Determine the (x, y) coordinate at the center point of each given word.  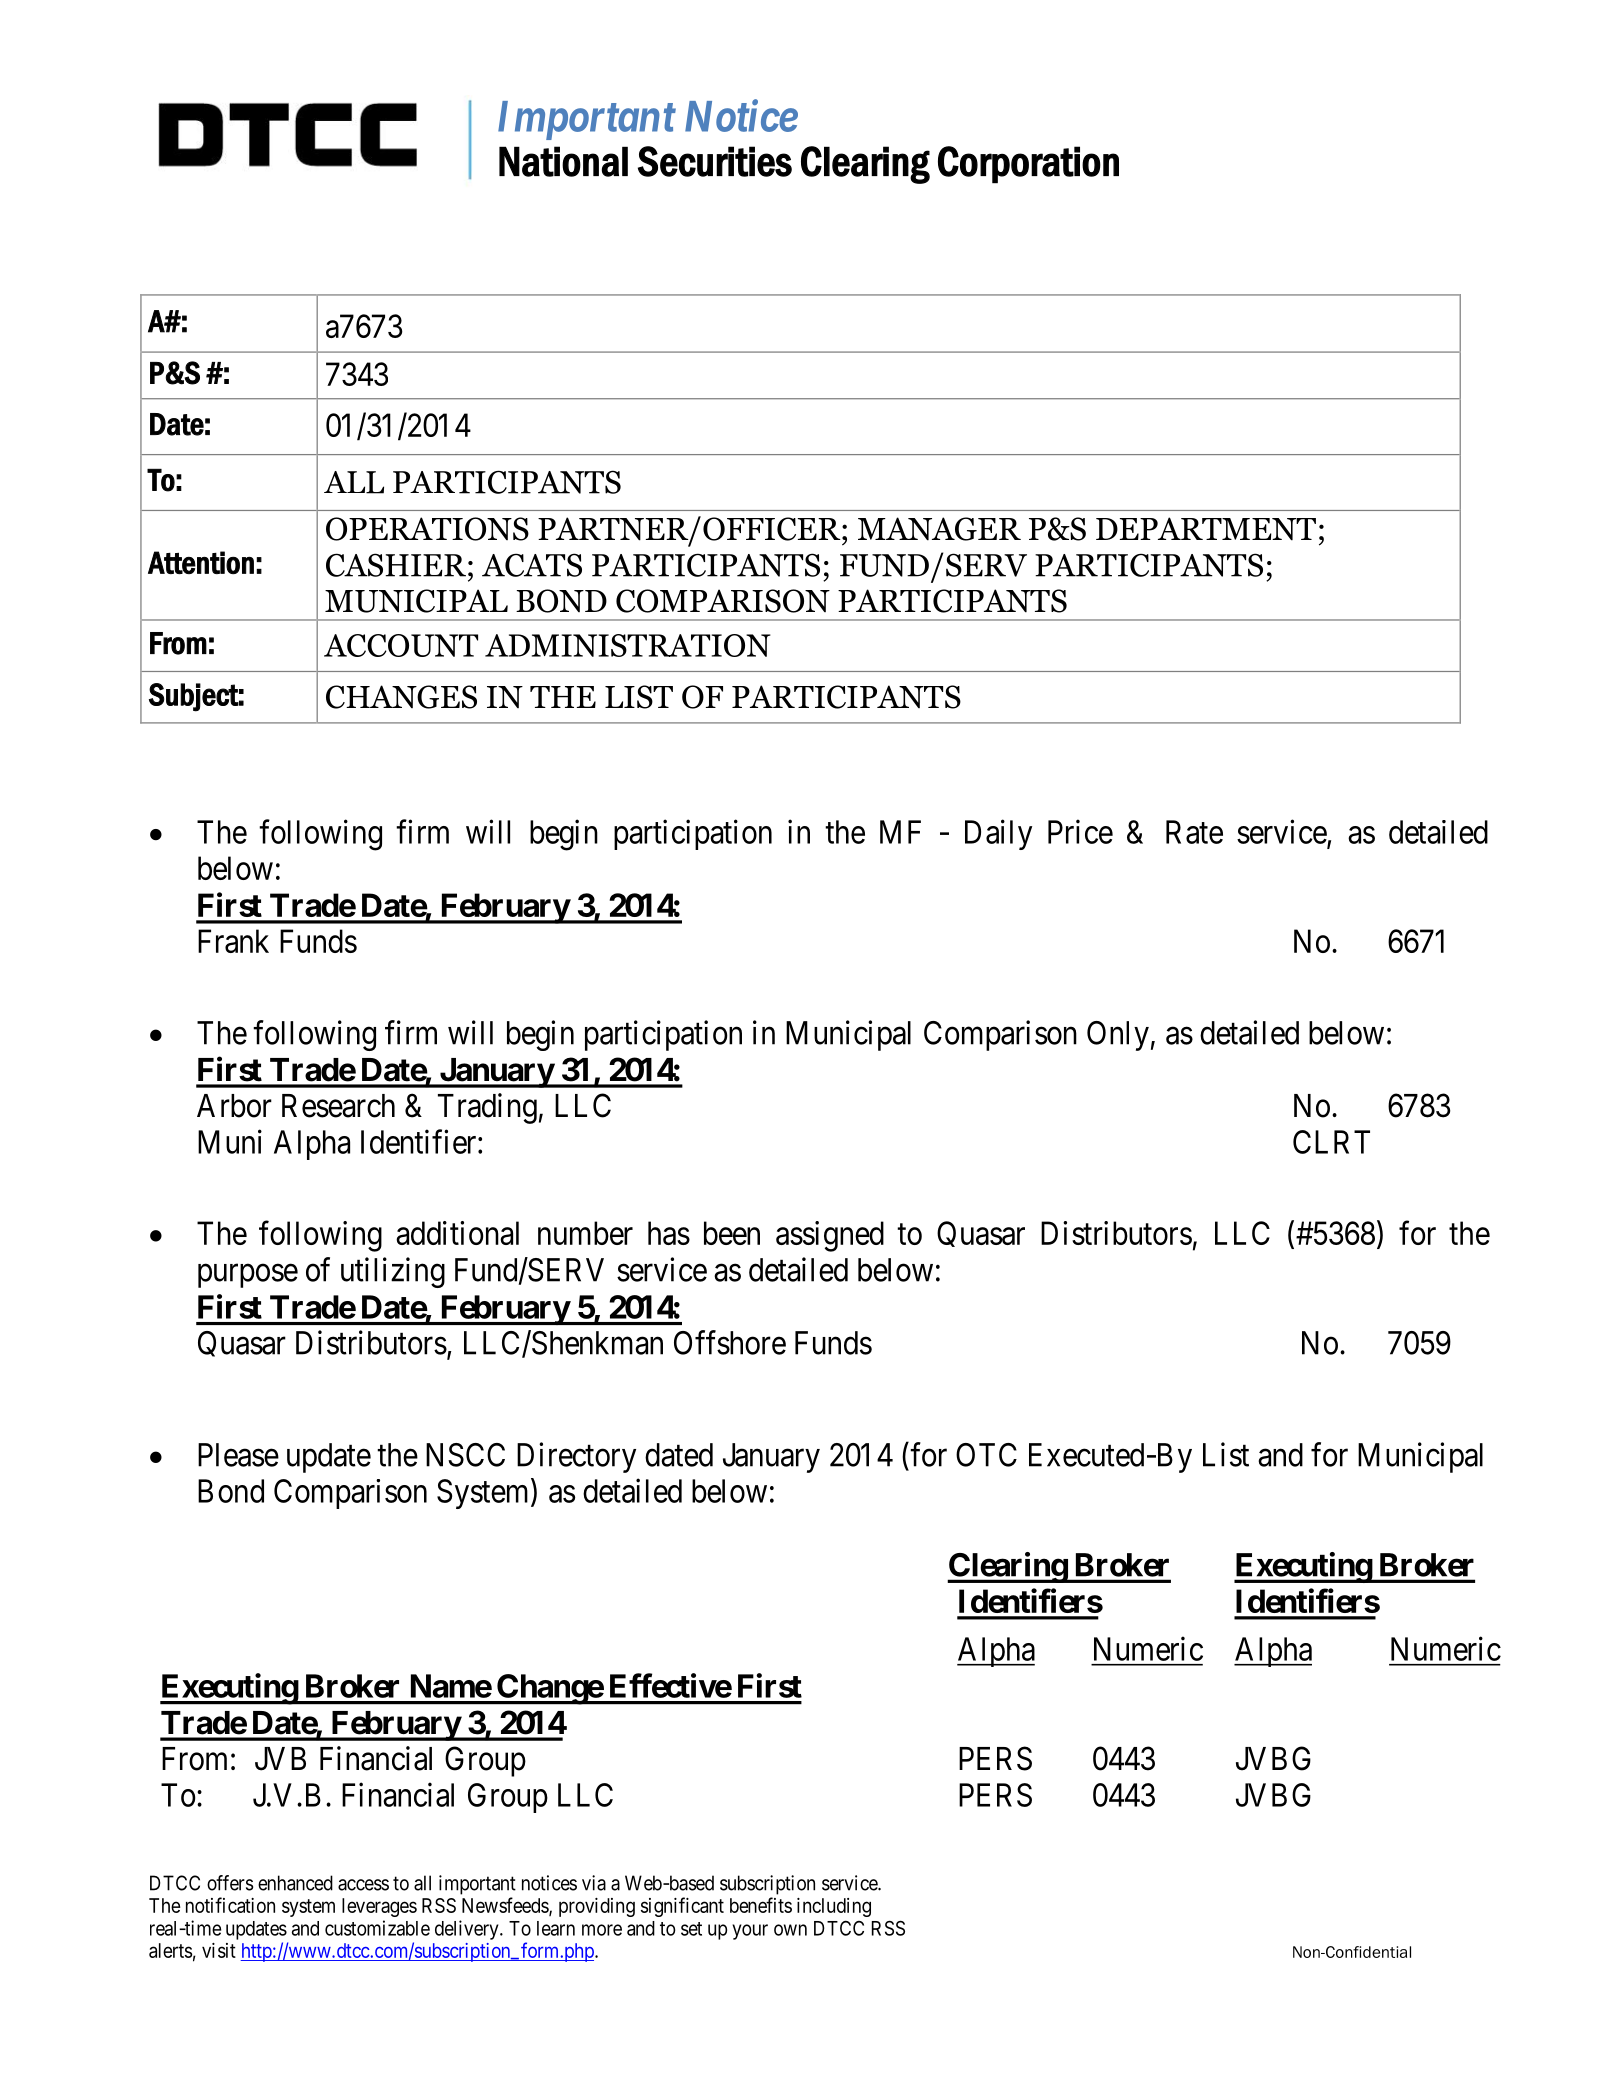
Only (1118, 1036)
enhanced (295, 1883)
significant (682, 1907)
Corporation (1028, 165)
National (563, 161)
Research (338, 1106)
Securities (715, 161)
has (669, 1233)
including (834, 1907)
